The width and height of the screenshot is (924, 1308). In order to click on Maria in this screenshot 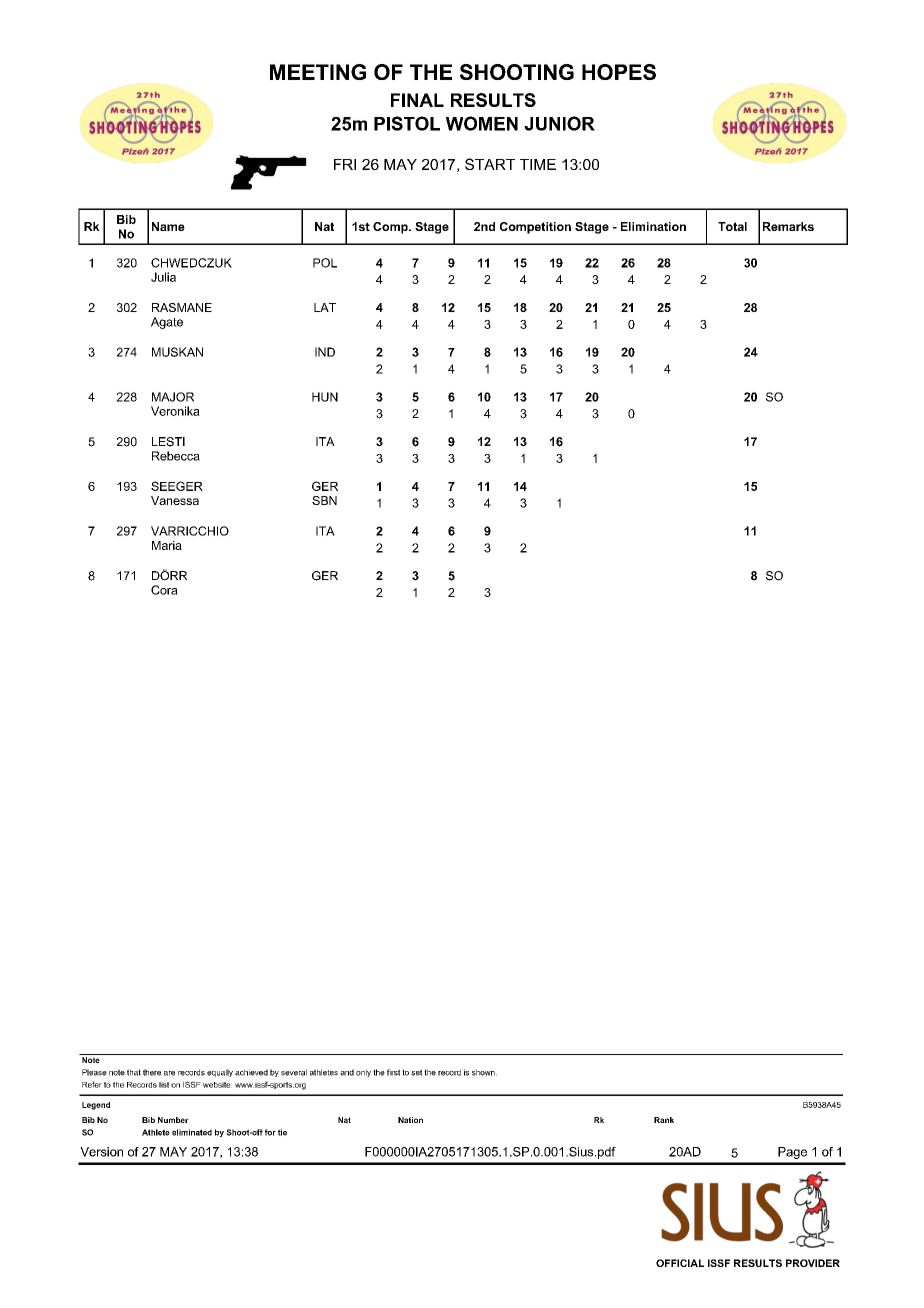, I will do `click(167, 545)`.
